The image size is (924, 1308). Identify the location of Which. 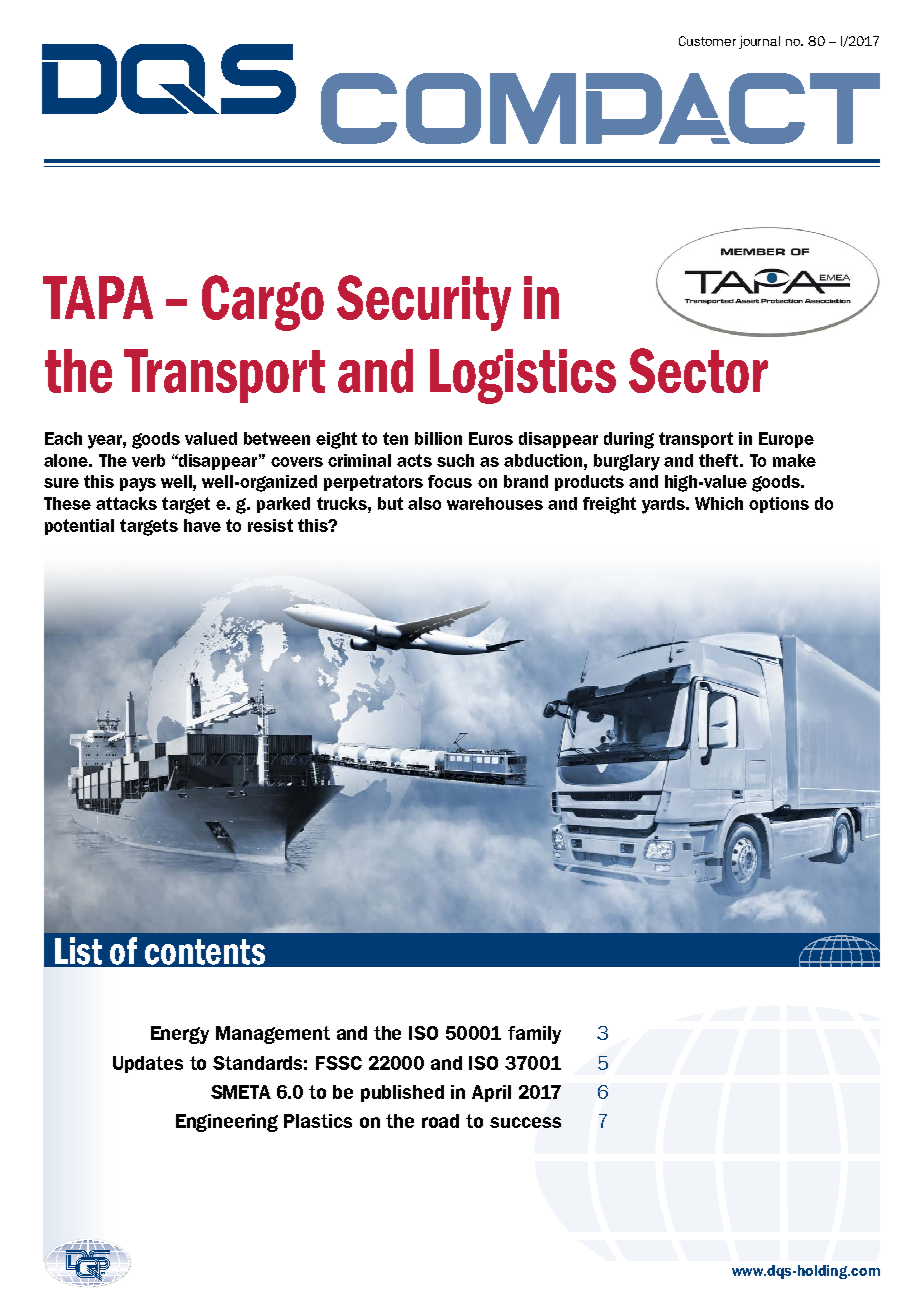
(719, 503).
